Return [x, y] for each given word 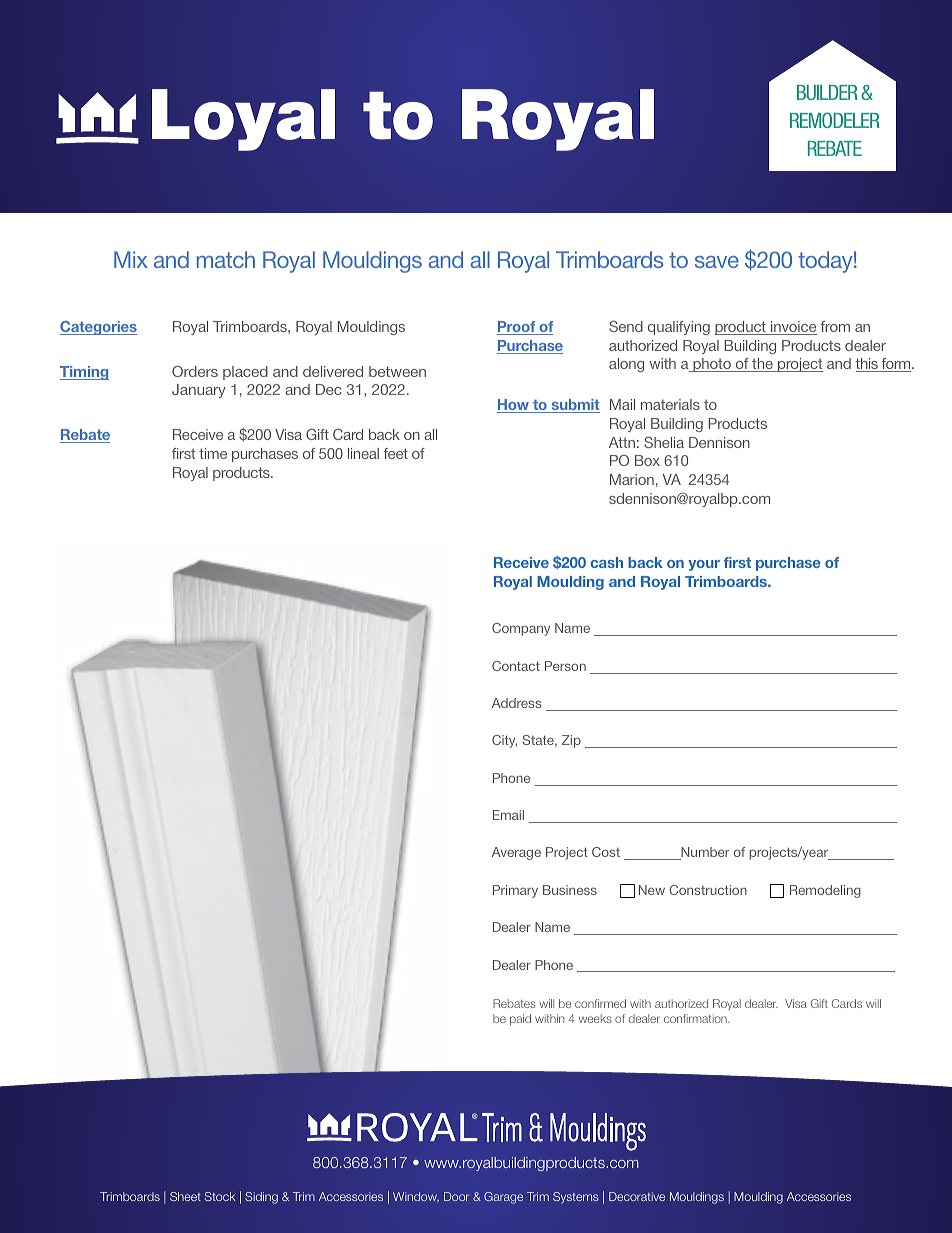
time [213, 453]
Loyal [243, 120]
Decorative [637, 1196]
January [199, 391]
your [704, 565]
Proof [517, 328]
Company [521, 629]
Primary [515, 891]
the [762, 365]
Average [516, 853]
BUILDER [827, 92]
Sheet [185, 1196]
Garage [503, 1198]
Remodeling [825, 891]
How [514, 406]
